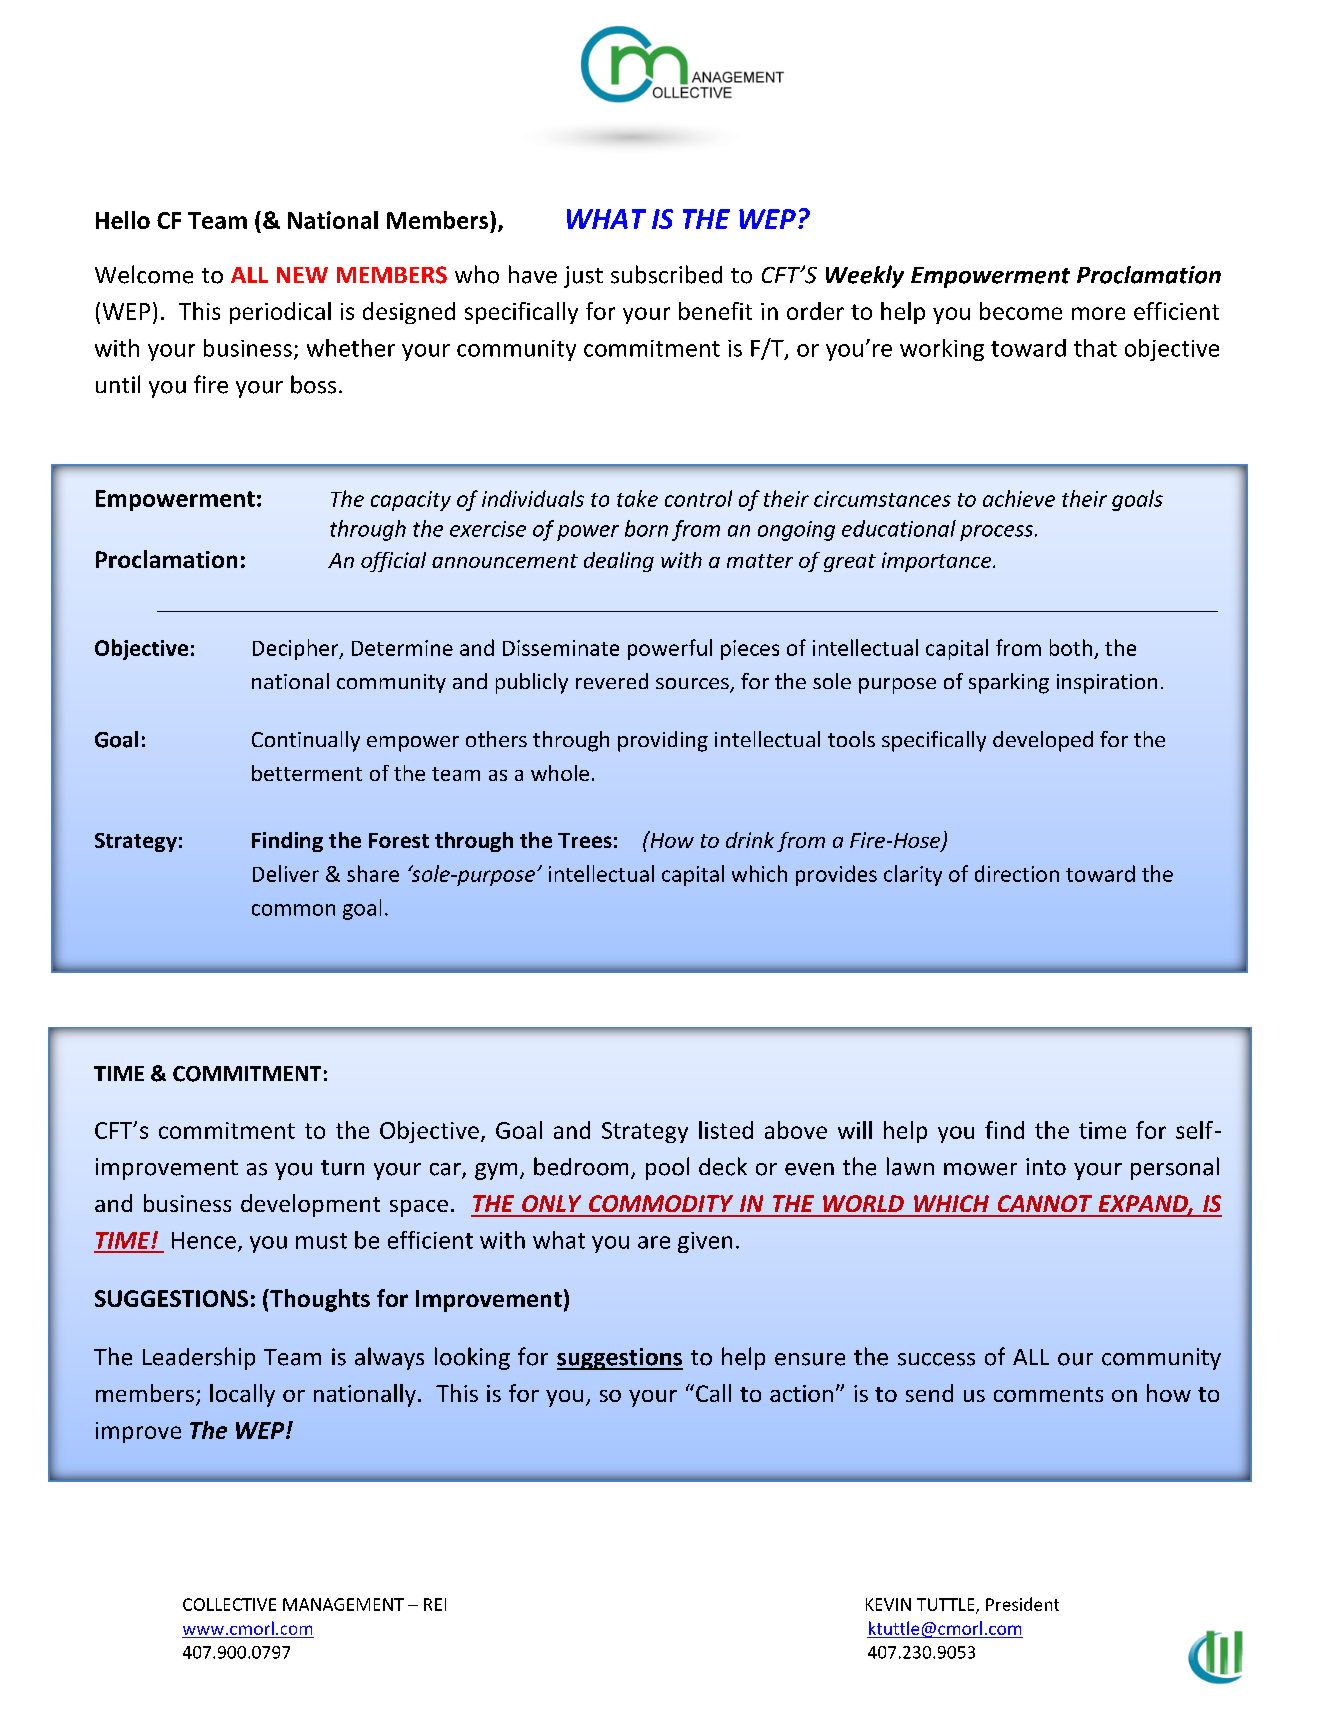  I want to click on subscribed, so click(666, 274).
